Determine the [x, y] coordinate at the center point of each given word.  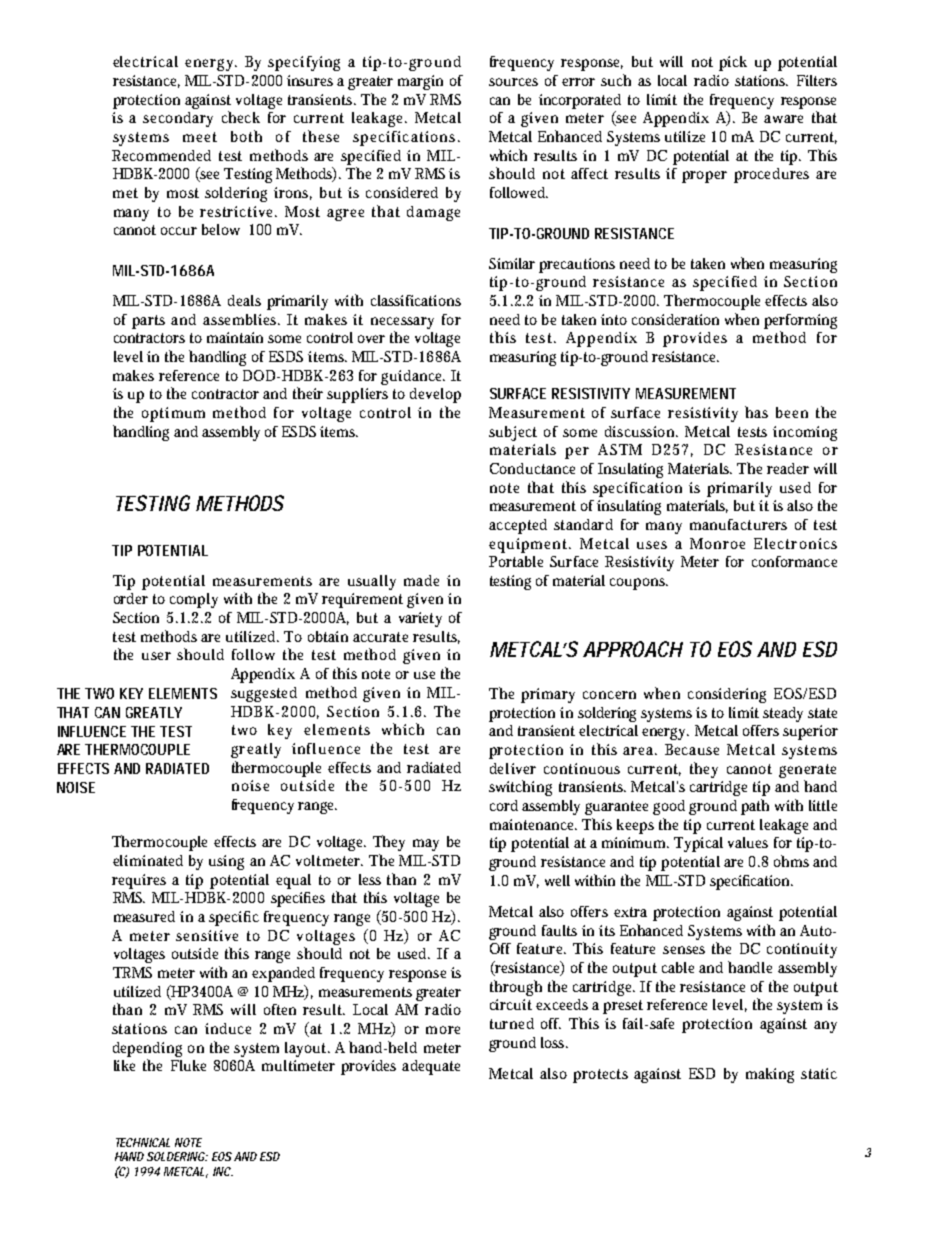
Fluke [188, 1065]
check [241, 117]
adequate [431, 1067]
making [770, 1075]
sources [513, 82]
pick [733, 63]
